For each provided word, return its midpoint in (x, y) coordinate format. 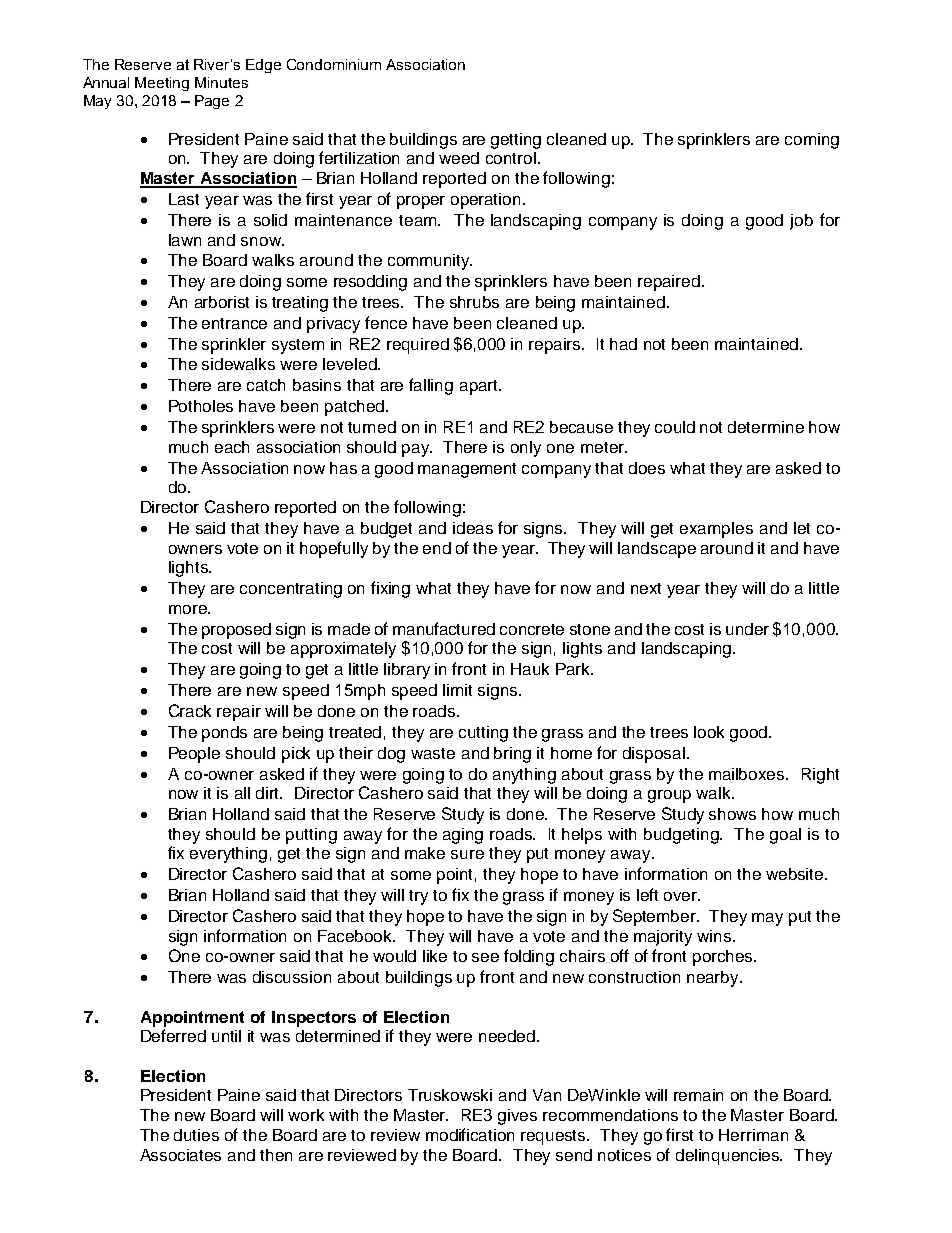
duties (196, 1135)
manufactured (444, 628)
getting (516, 141)
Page (212, 102)
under (747, 629)
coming (812, 141)
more (189, 609)
